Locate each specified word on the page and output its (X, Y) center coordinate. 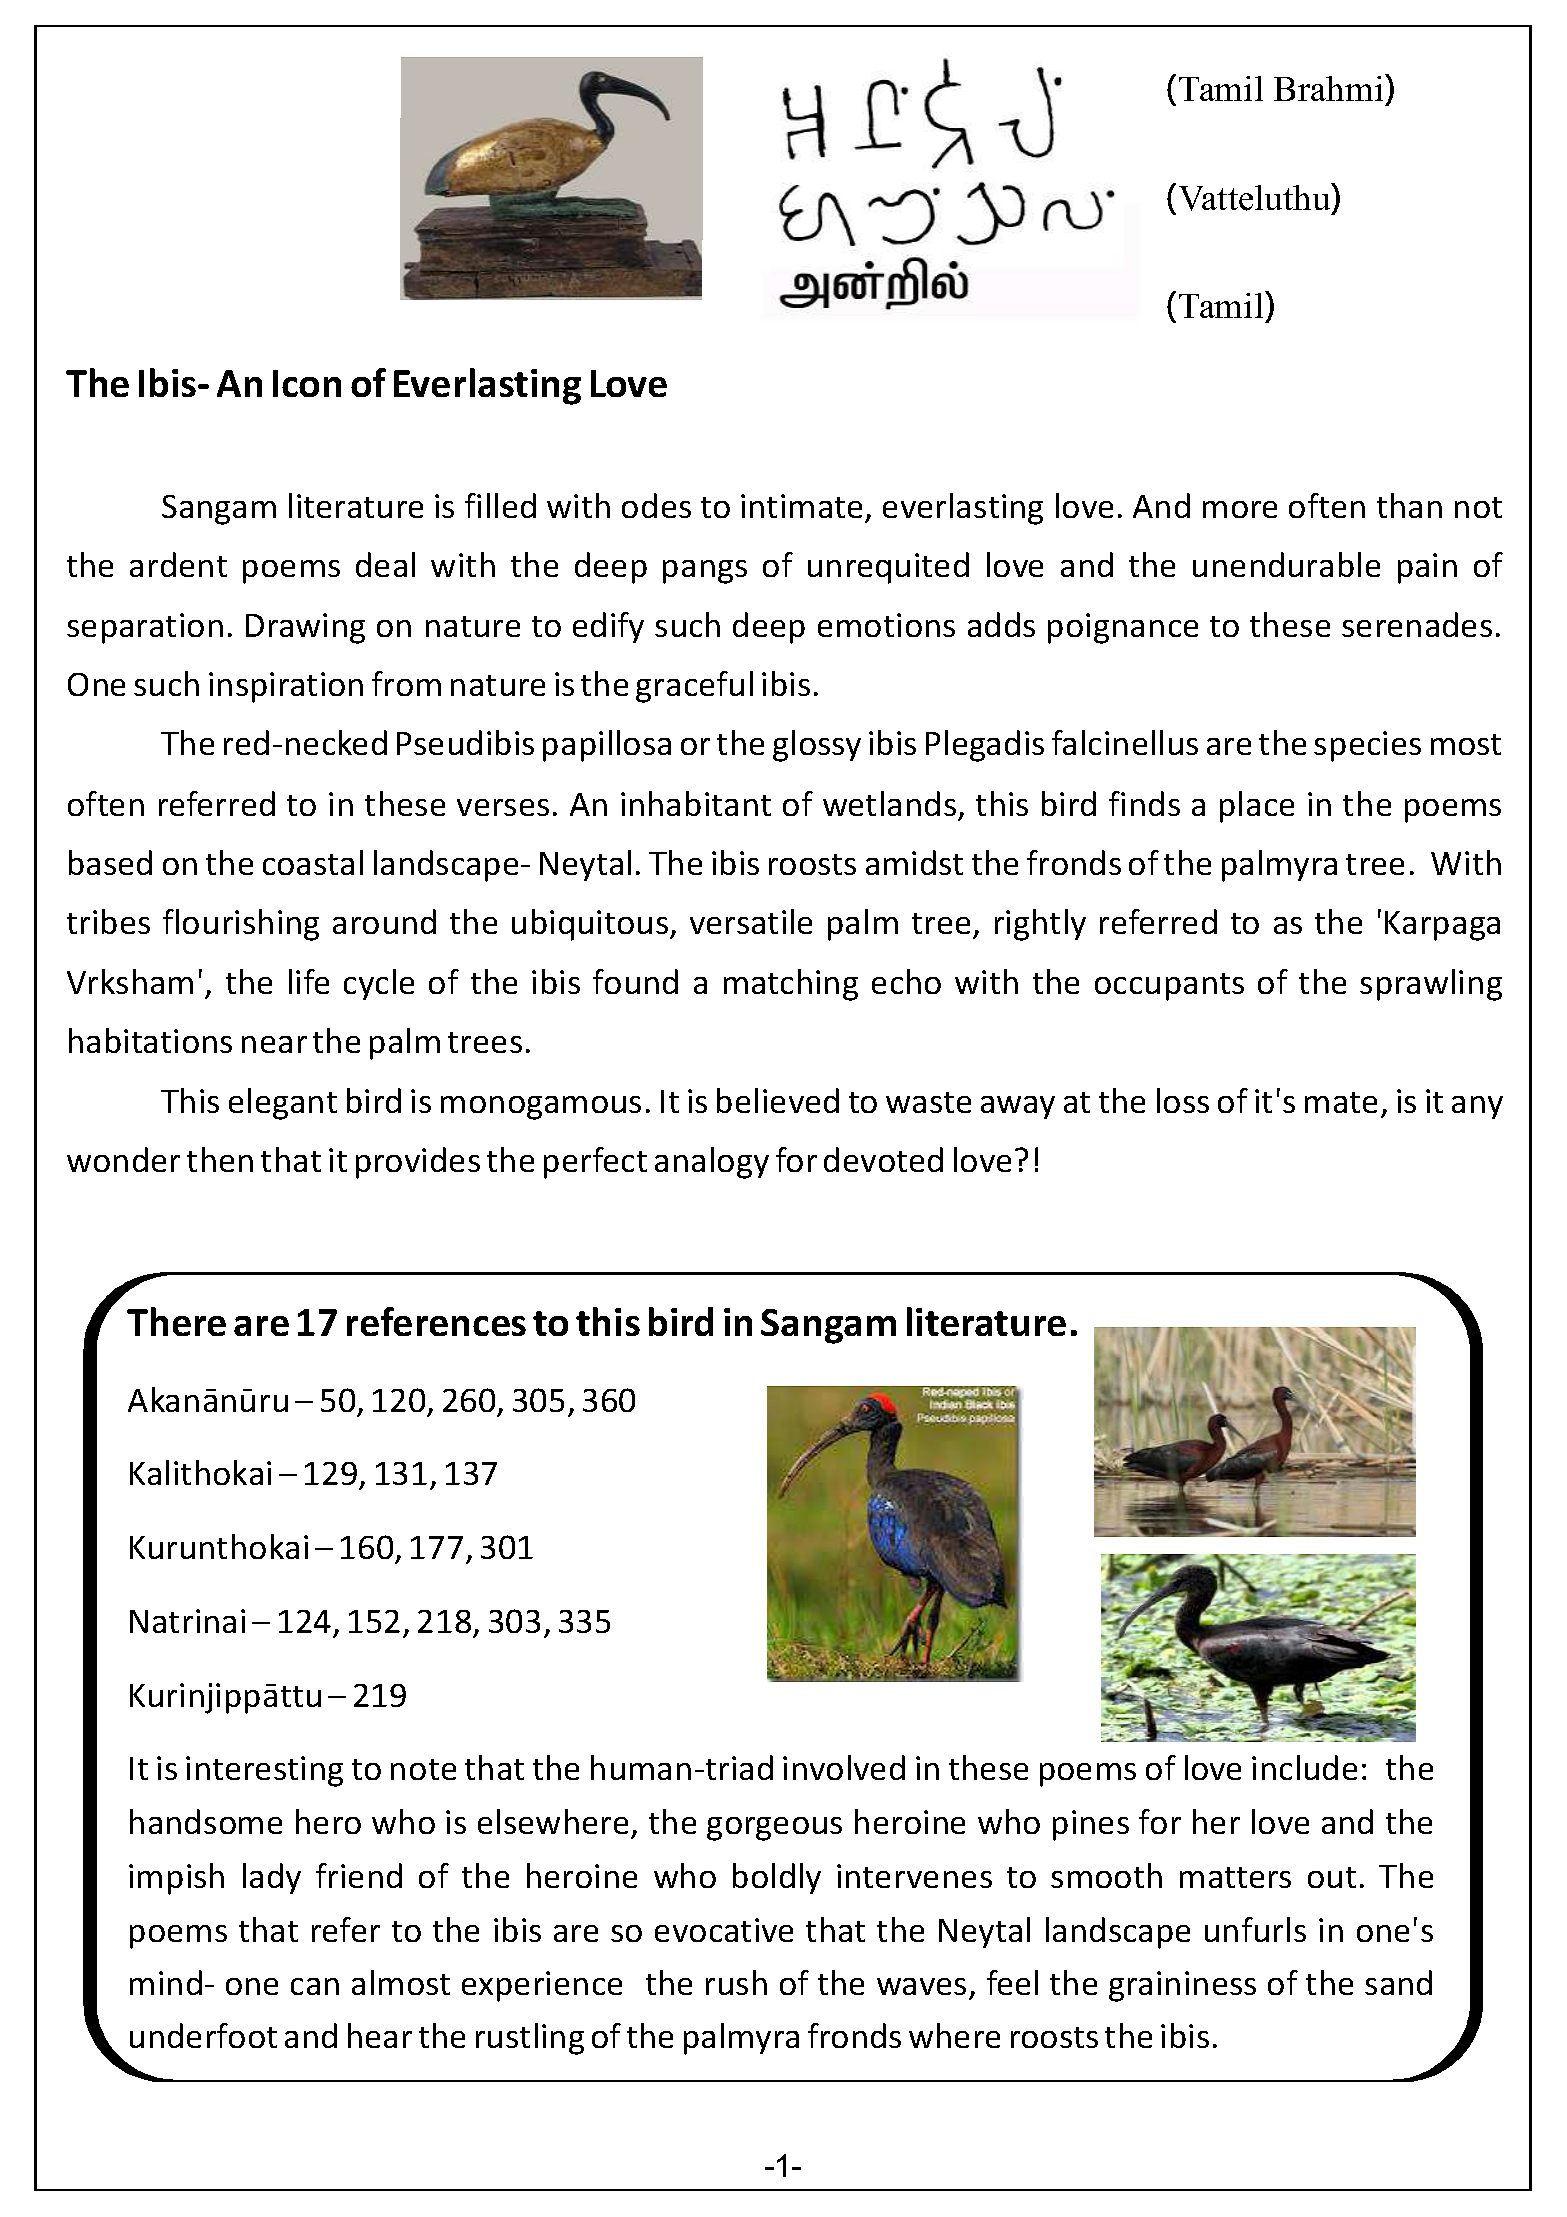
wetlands (889, 803)
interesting (264, 1771)
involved (844, 1767)
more (1240, 509)
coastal (313, 862)
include (1304, 1767)
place (1257, 807)
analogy (712, 1163)
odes (656, 505)
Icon (307, 383)
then (220, 1159)
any (1477, 1107)
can (315, 1986)
